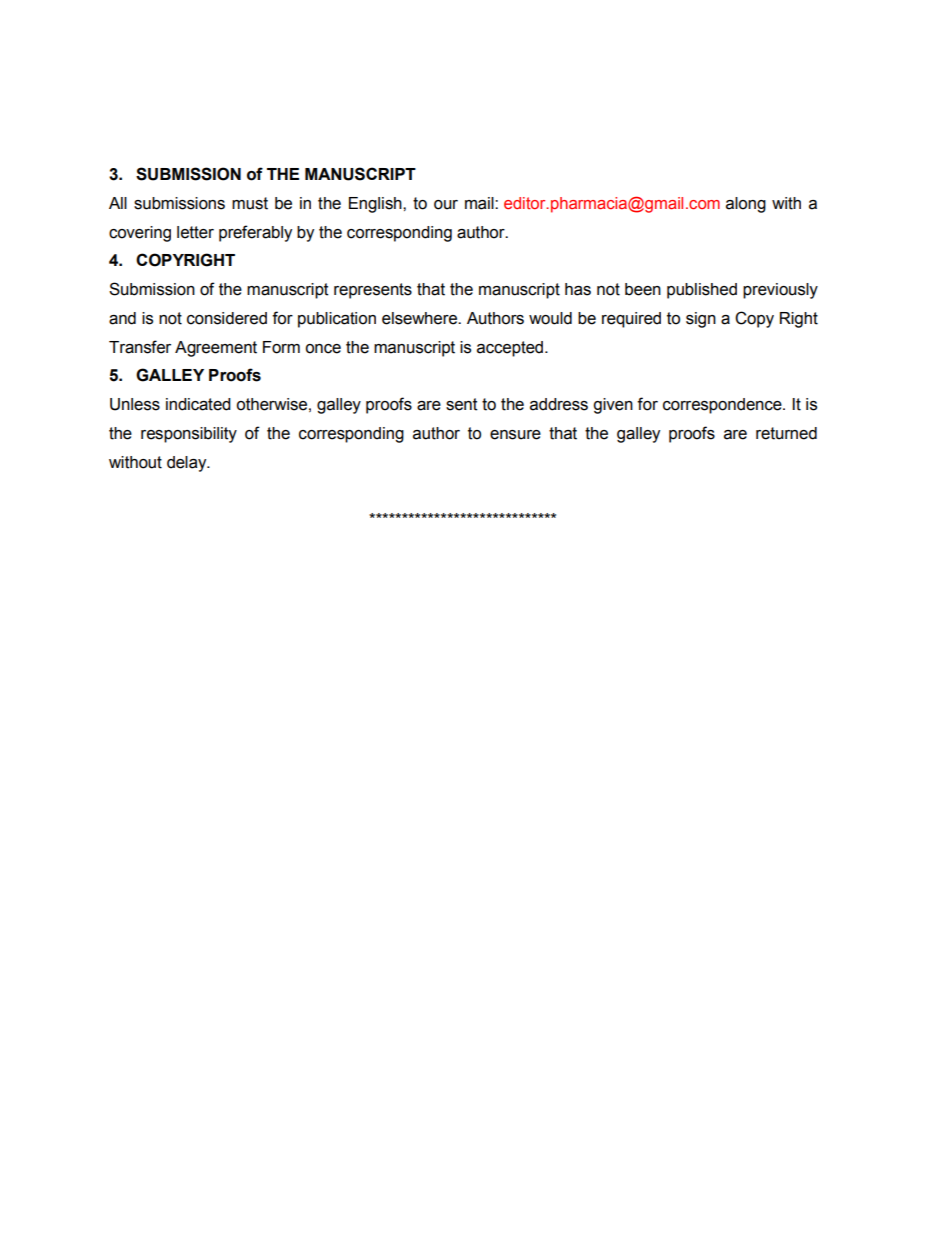 Image resolution: width=952 pixels, height=1233 pixels. What do you see at coordinates (250, 203) in the document?
I see `must` at bounding box center [250, 203].
